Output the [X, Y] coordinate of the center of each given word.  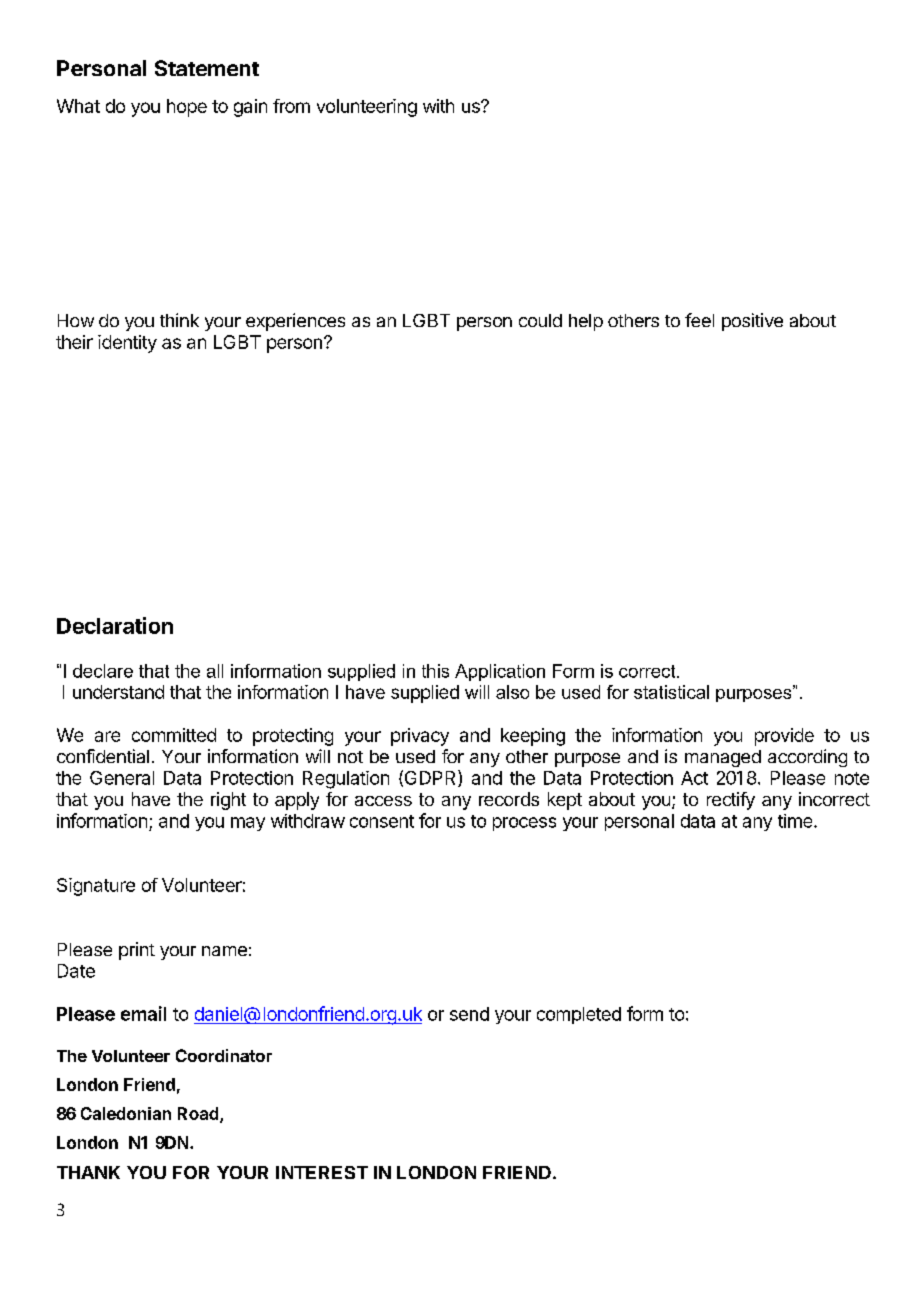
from [291, 106]
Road [199, 1115]
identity [127, 344]
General [122, 778]
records [509, 799]
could [540, 320]
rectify [731, 801]
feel [699, 320]
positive [752, 322]
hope [187, 108]
